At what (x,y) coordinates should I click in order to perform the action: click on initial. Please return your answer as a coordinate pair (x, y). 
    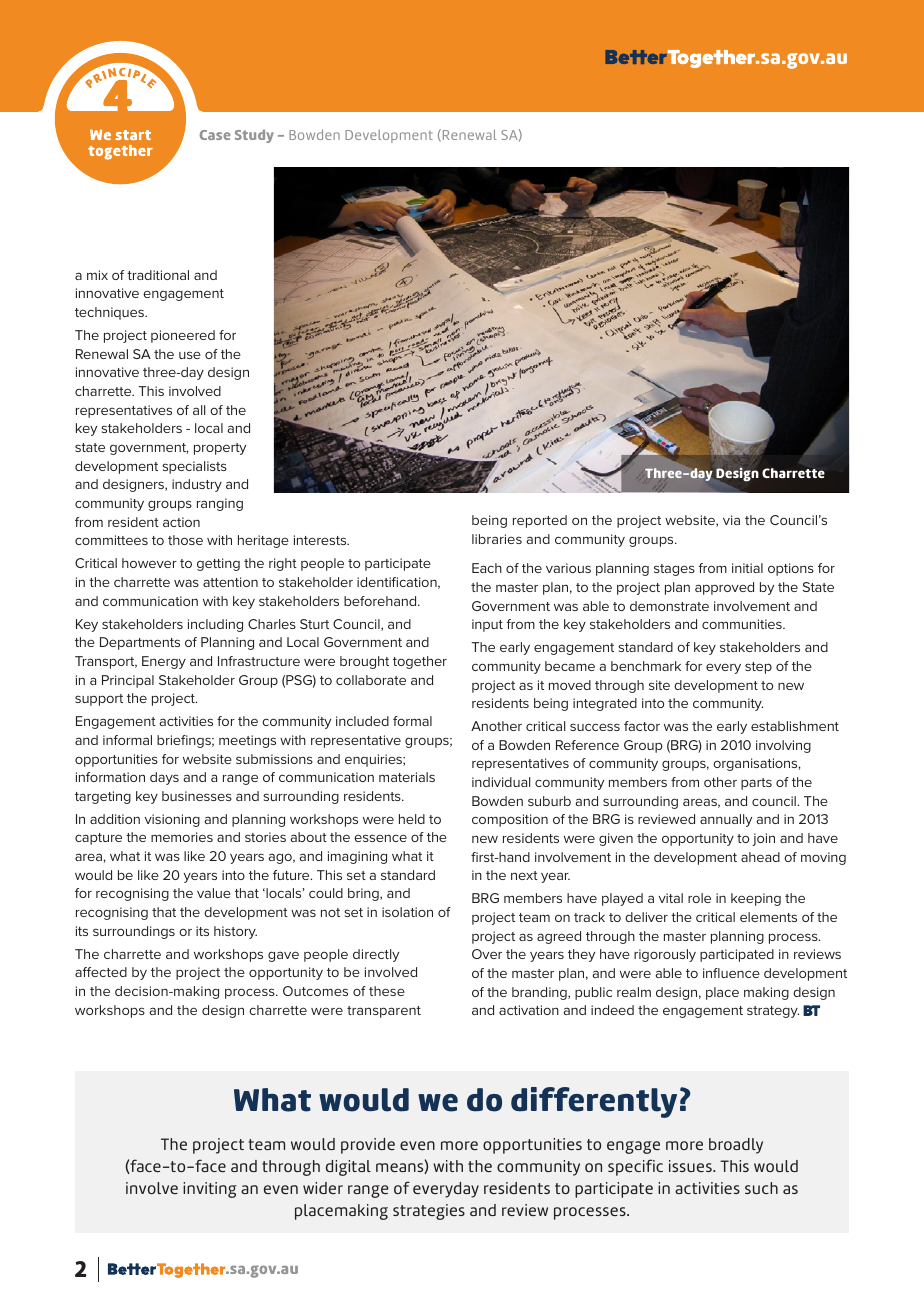
    Looking at the image, I should click on (747, 568).
